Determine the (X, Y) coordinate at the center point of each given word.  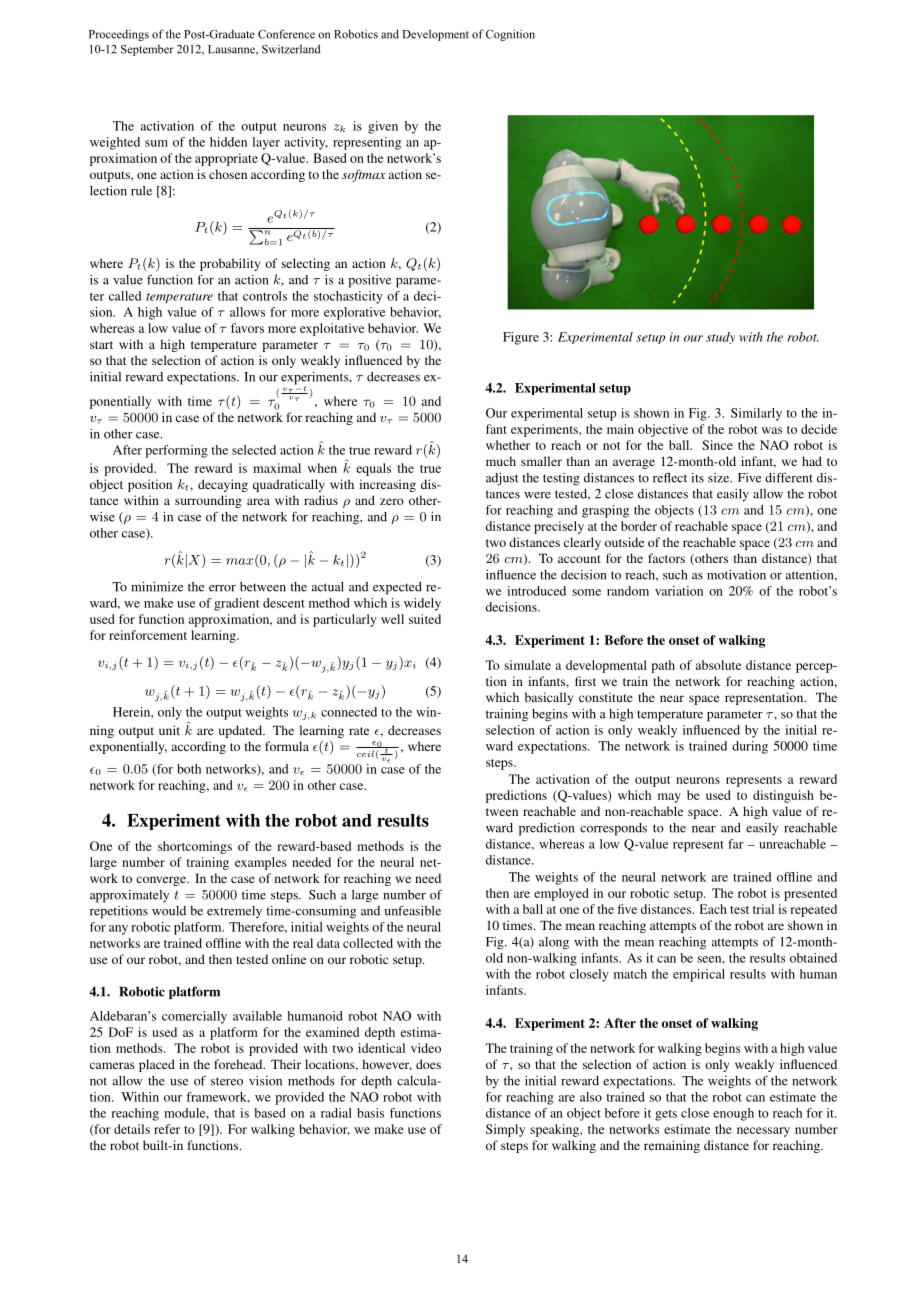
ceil (365, 753)
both (189, 769)
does (428, 1064)
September (147, 50)
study (720, 338)
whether (508, 445)
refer (167, 1129)
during (750, 747)
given (383, 127)
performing (176, 451)
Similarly (756, 414)
